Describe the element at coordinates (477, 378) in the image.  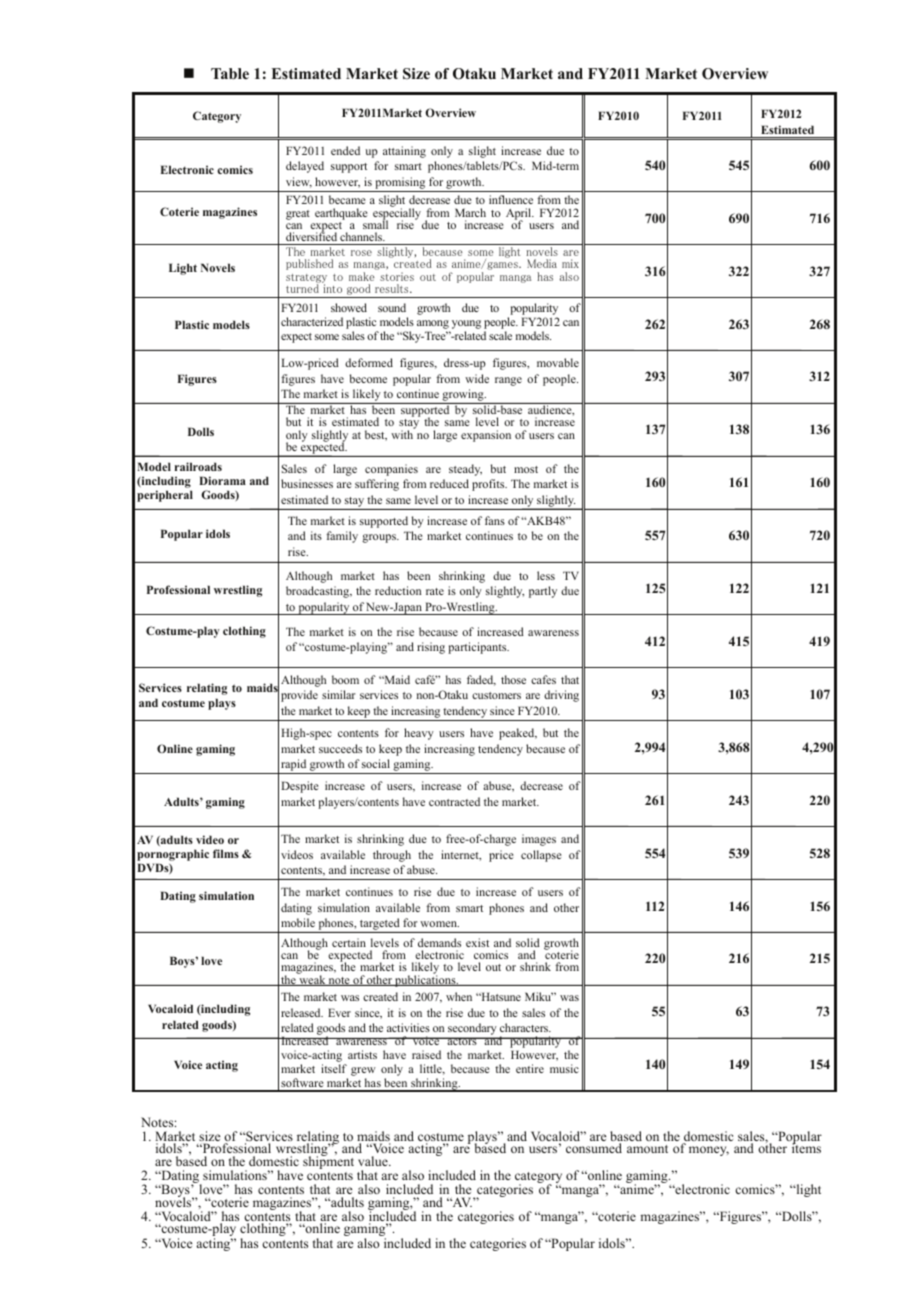
I see `wide` at that location.
